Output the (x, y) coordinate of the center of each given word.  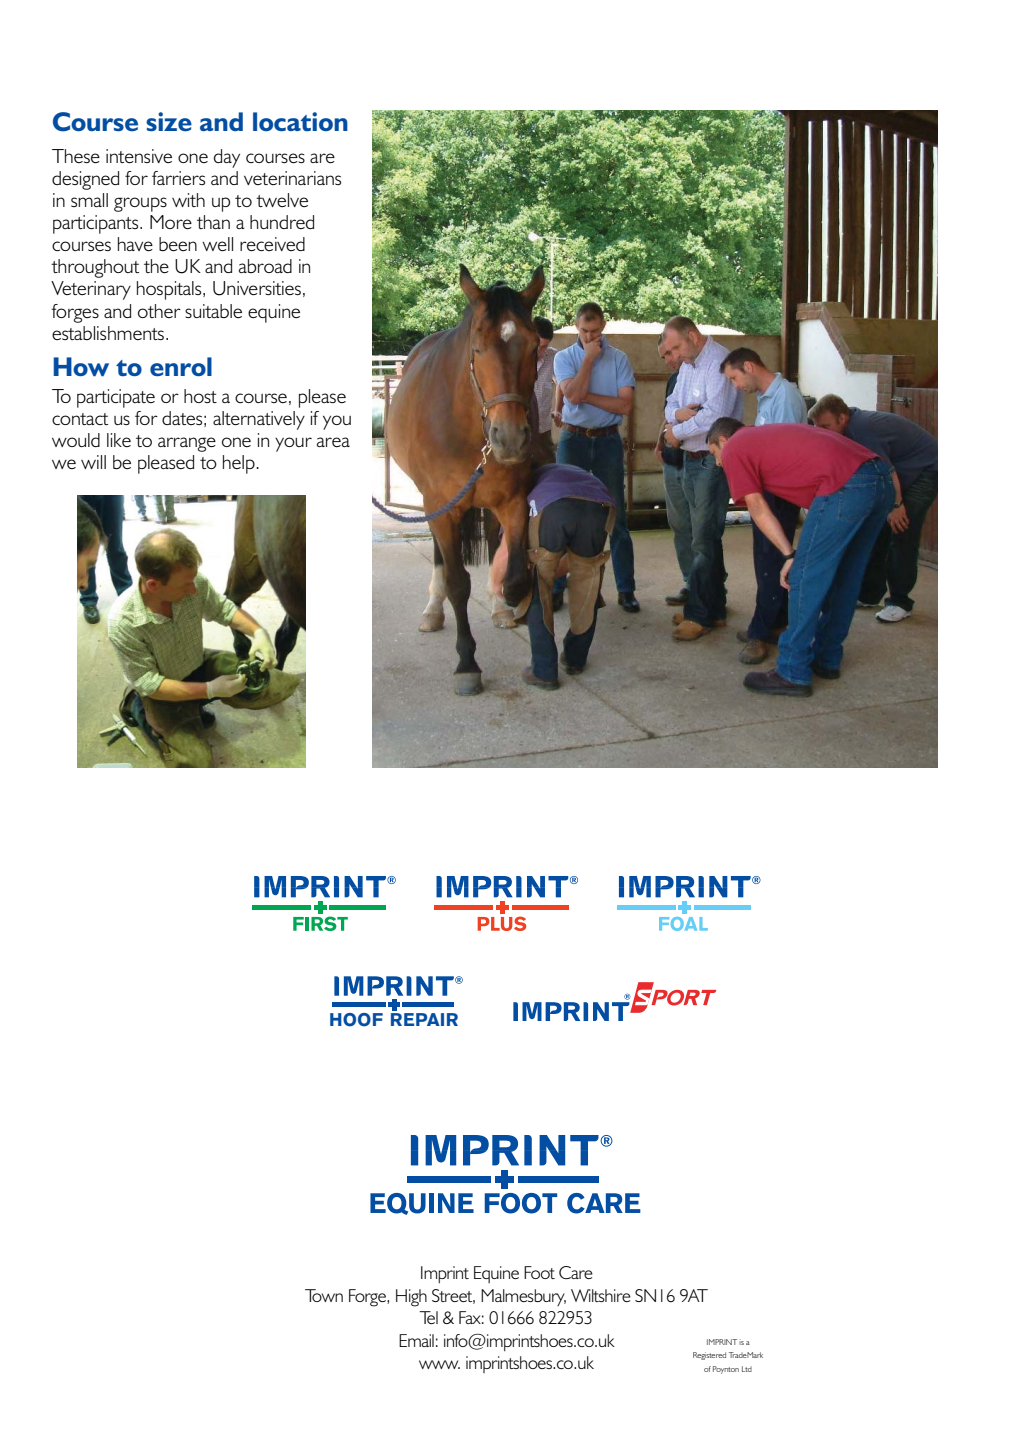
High (411, 1298)
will (93, 462)
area (333, 442)
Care (576, 1273)
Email (416, 1340)
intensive (139, 156)
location (300, 121)
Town (324, 1295)
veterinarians (292, 178)
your (293, 444)
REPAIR (424, 1019)
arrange (187, 444)
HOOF (356, 1020)
